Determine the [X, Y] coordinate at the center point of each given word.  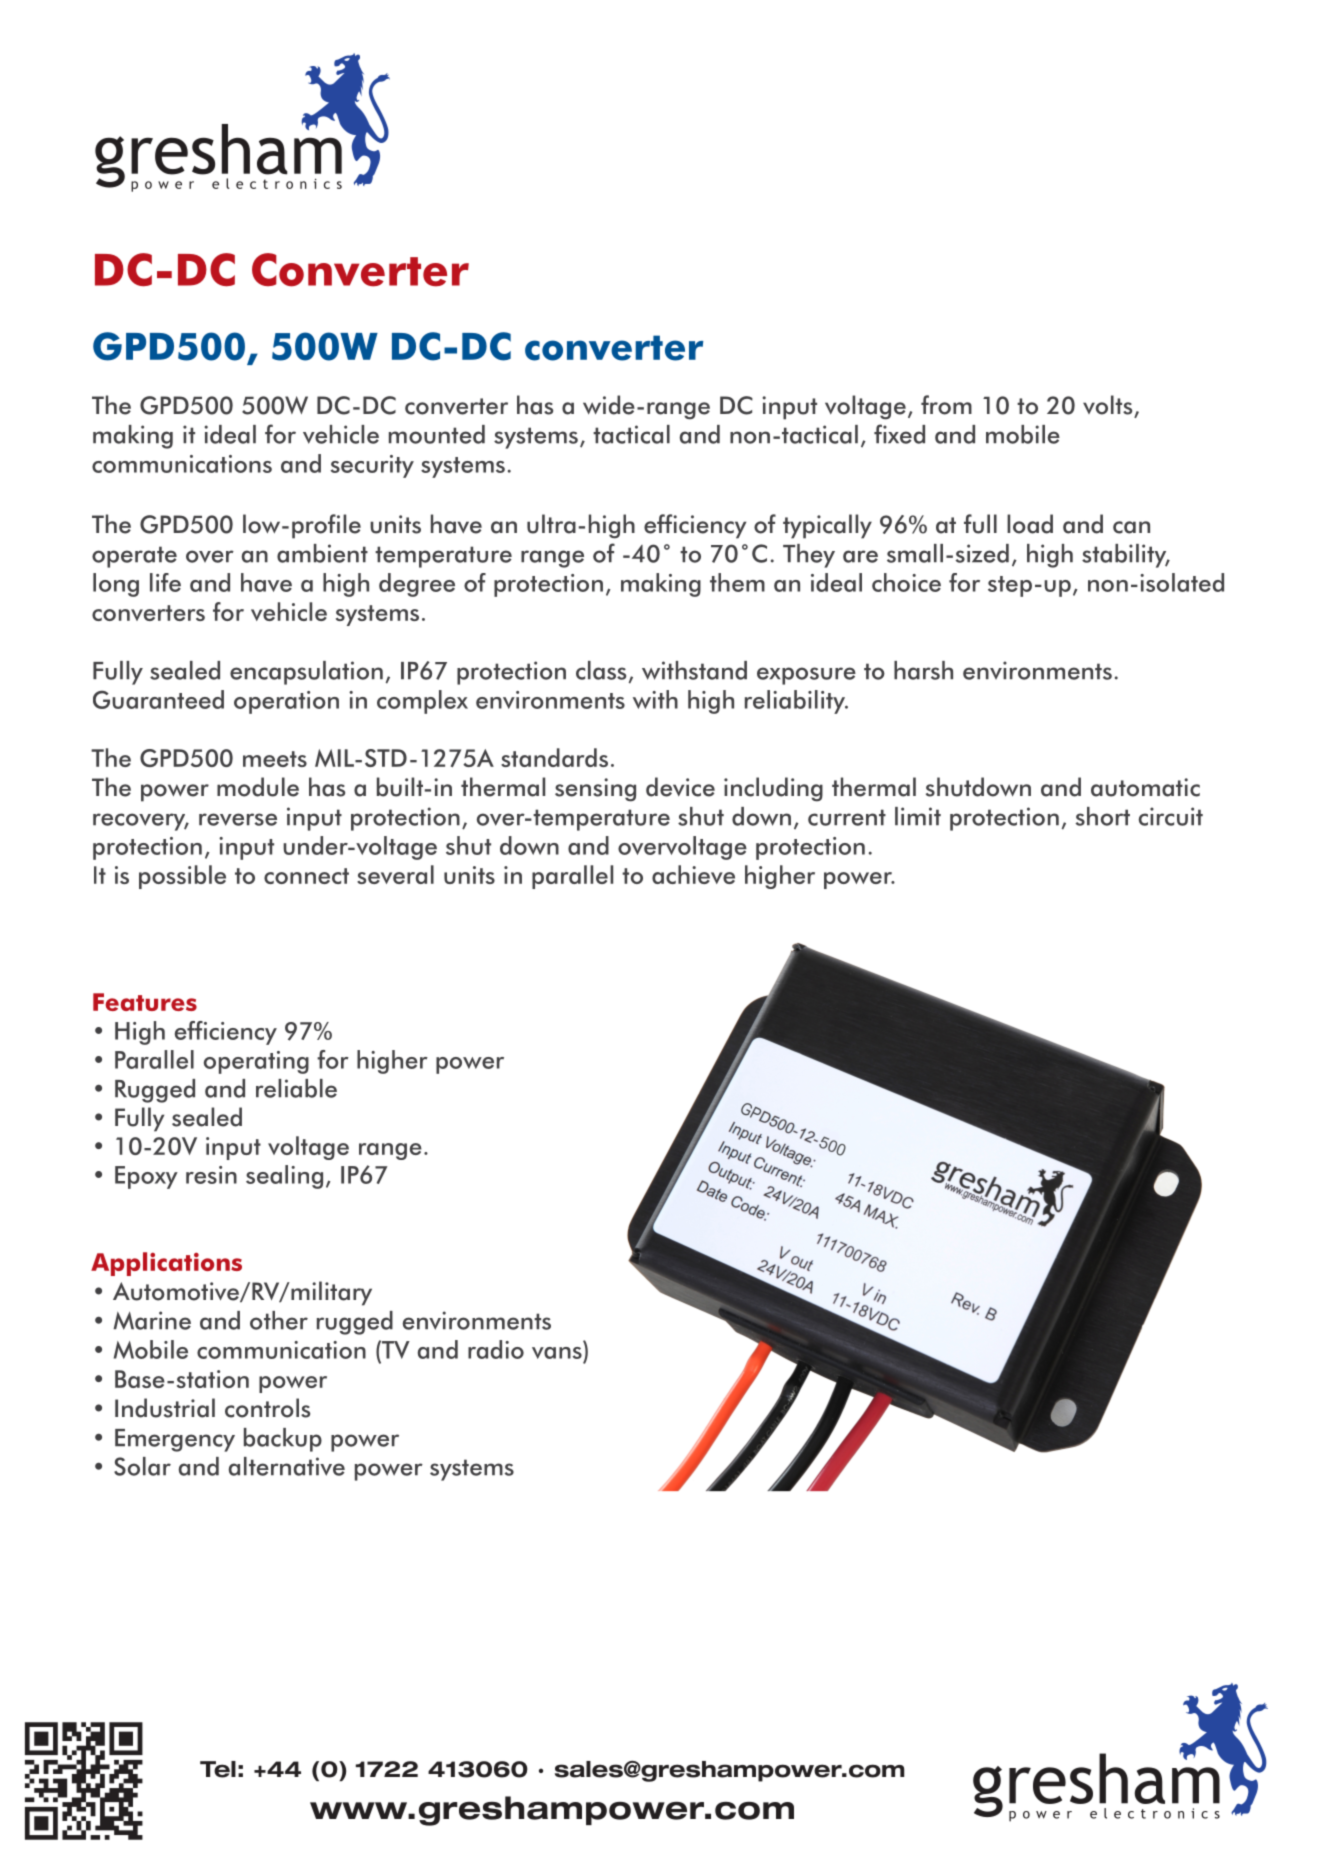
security [372, 466]
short [1102, 816]
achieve [693, 874]
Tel [218, 1769]
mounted [437, 434]
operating [256, 1062]
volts [1107, 405]
